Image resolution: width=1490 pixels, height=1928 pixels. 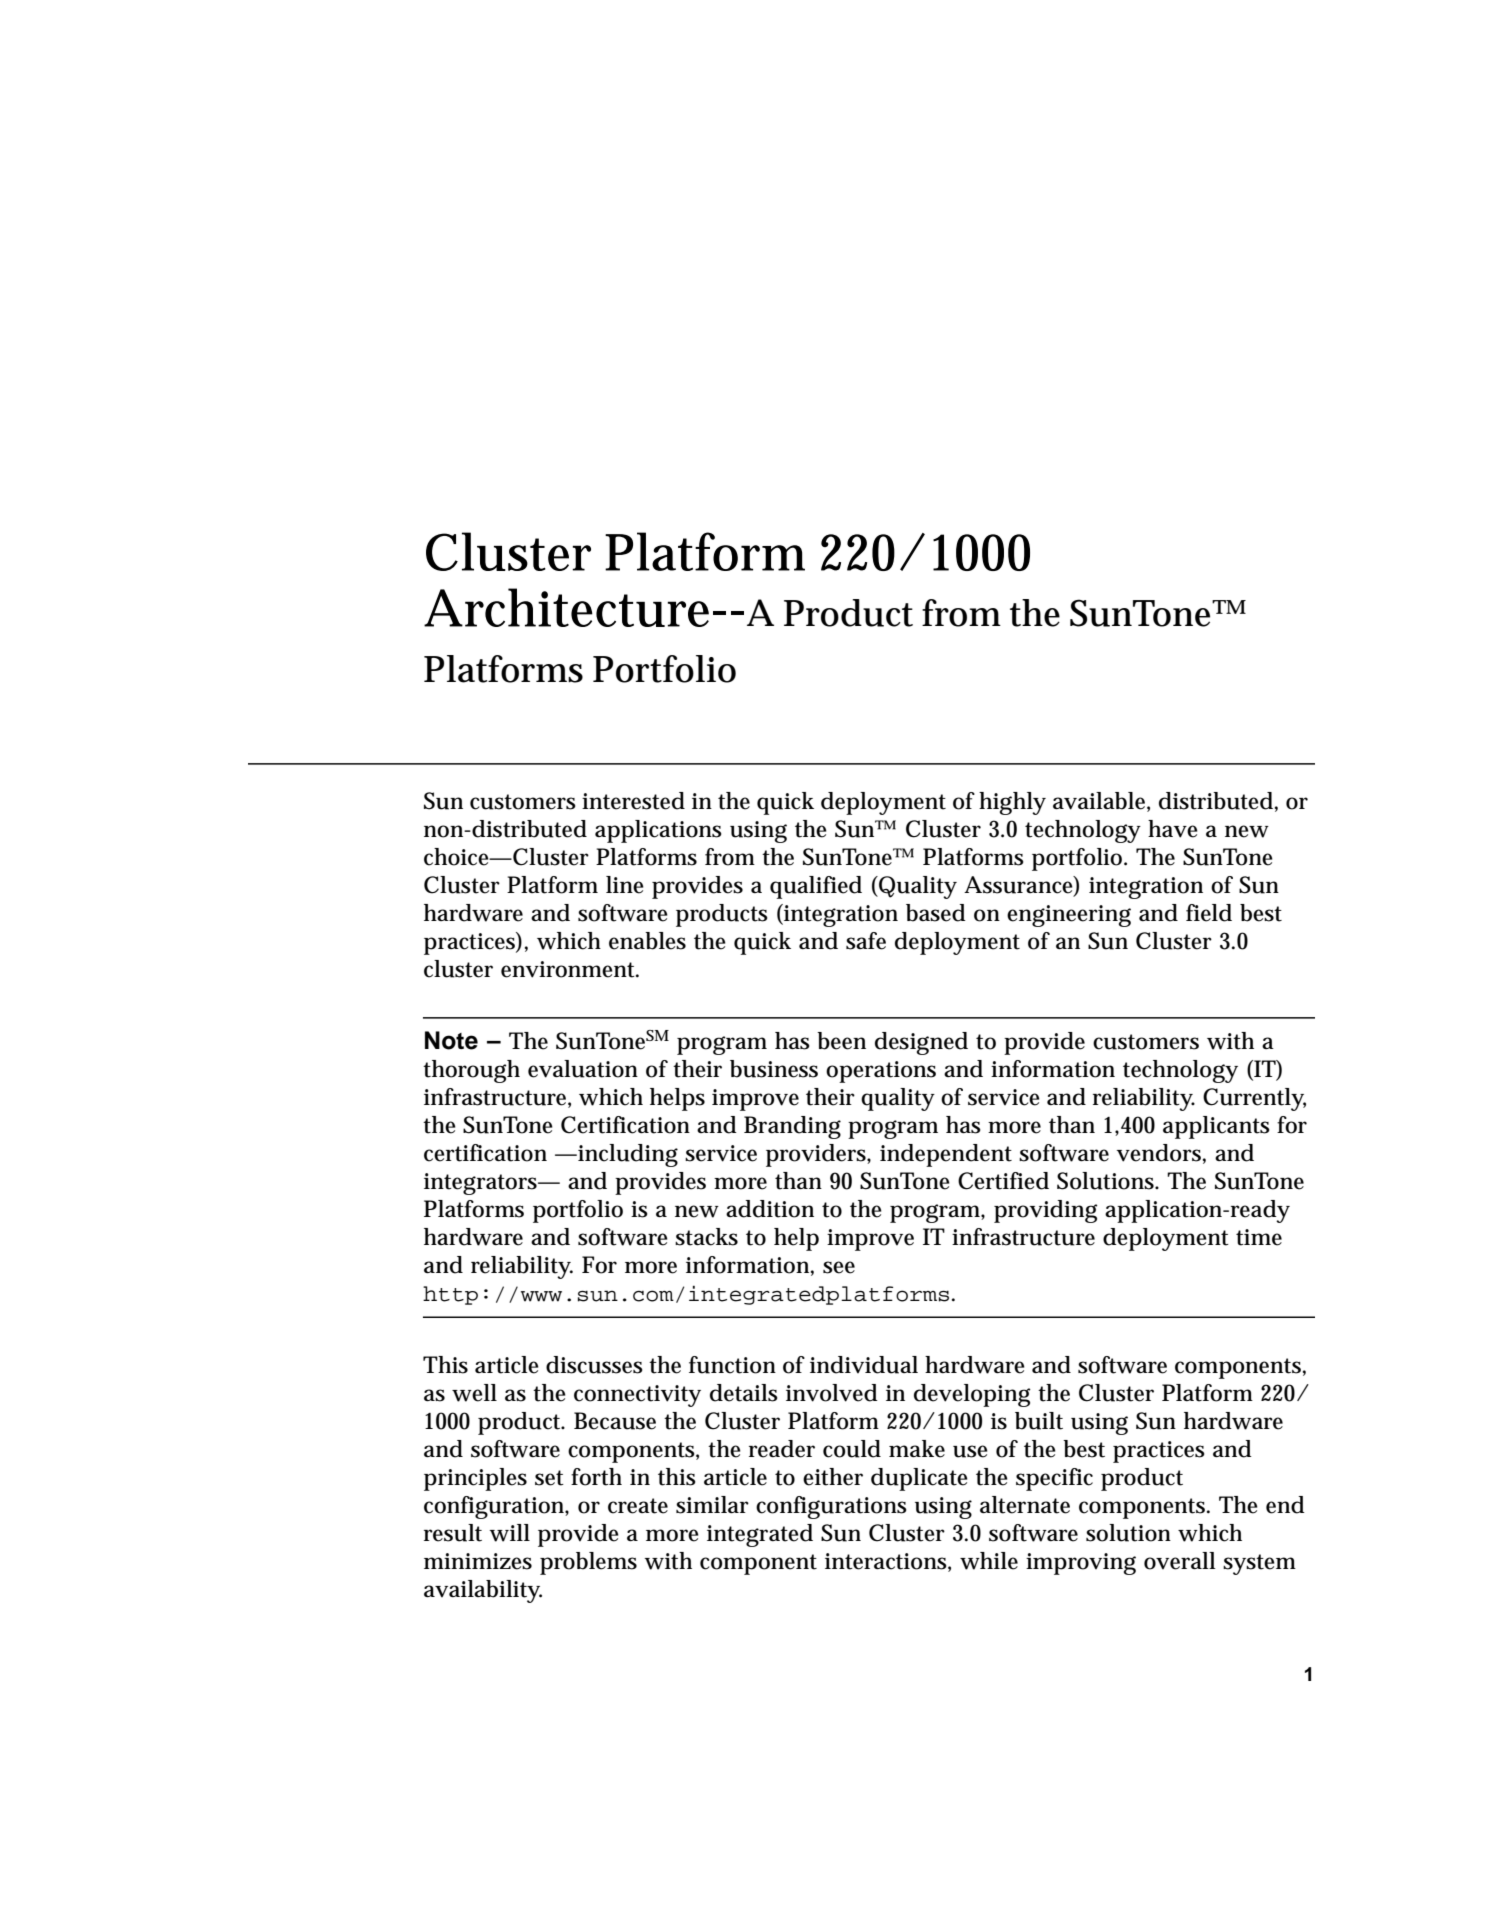 What do you see at coordinates (588, 1563) in the screenshot?
I see `problems` at bounding box center [588, 1563].
